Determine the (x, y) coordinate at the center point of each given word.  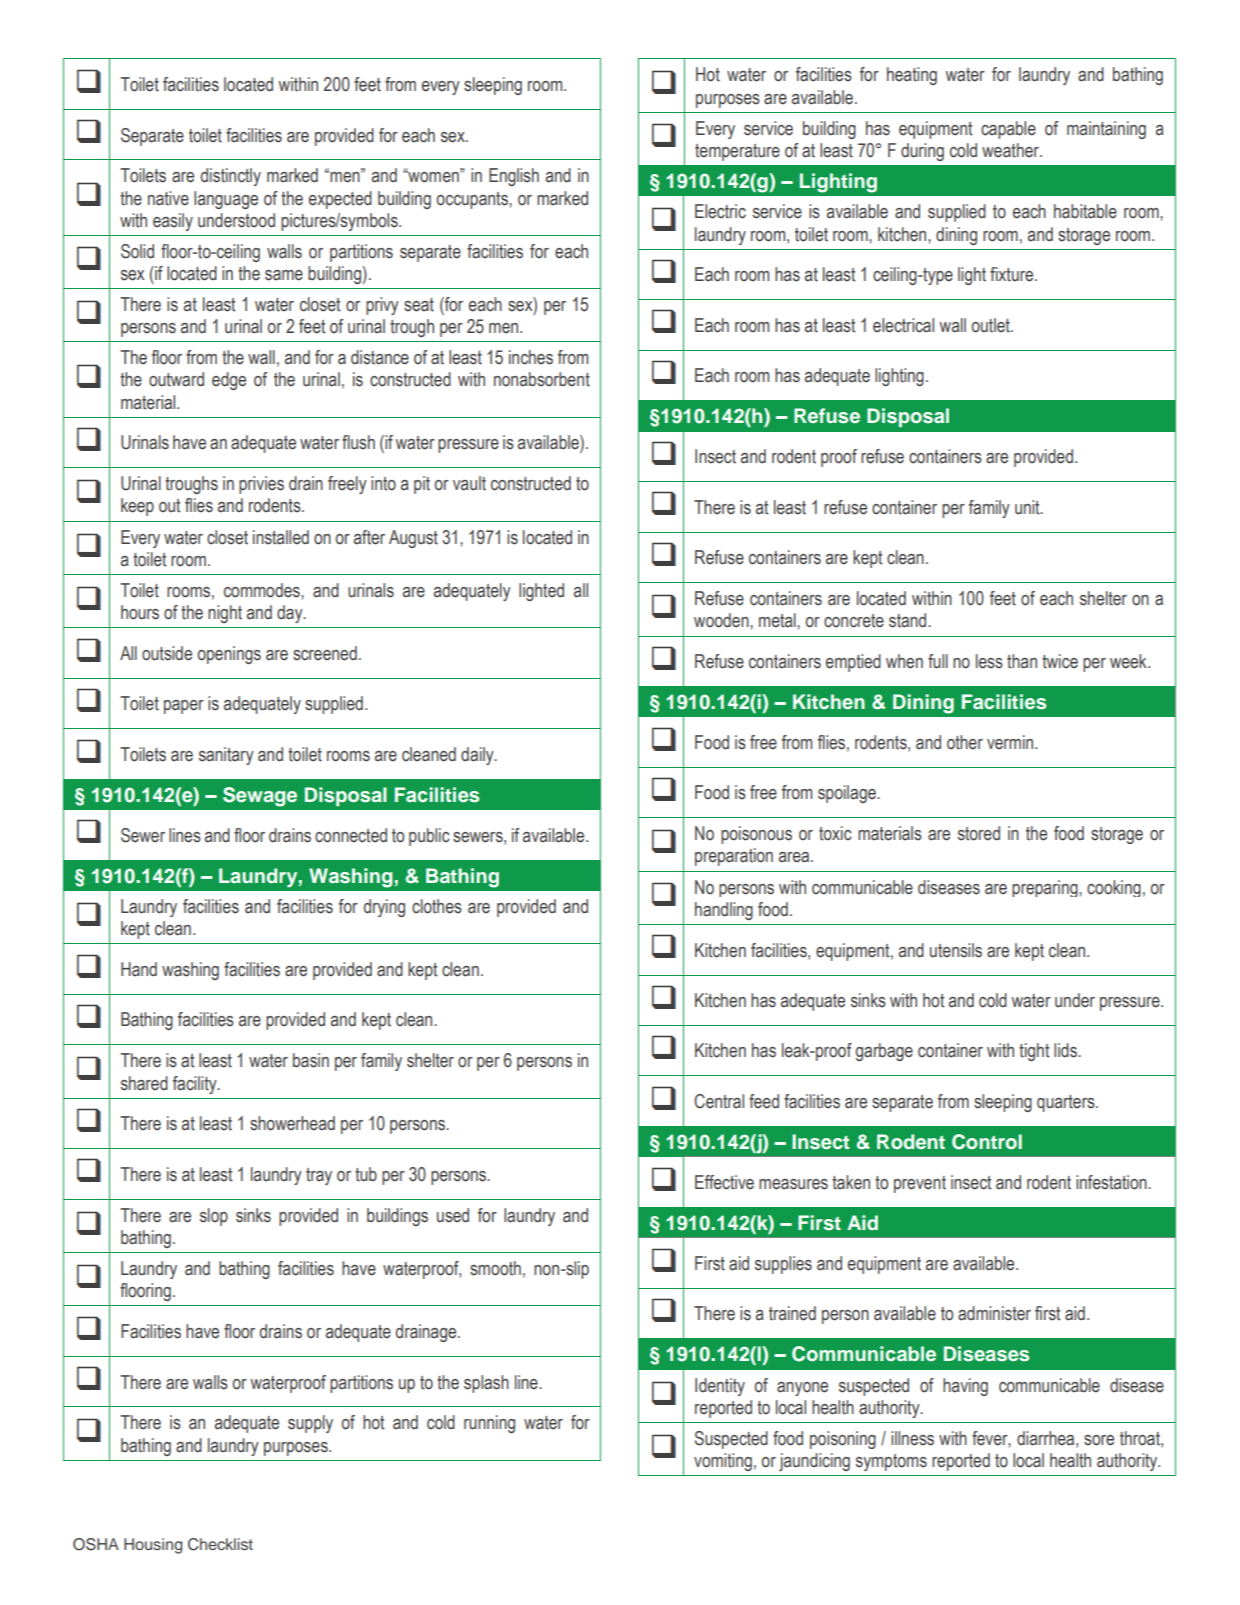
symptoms (891, 1462)
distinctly (231, 177)
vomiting (723, 1462)
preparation (734, 857)
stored (979, 833)
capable (1008, 130)
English (514, 177)
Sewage (260, 797)
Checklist (220, 1544)
